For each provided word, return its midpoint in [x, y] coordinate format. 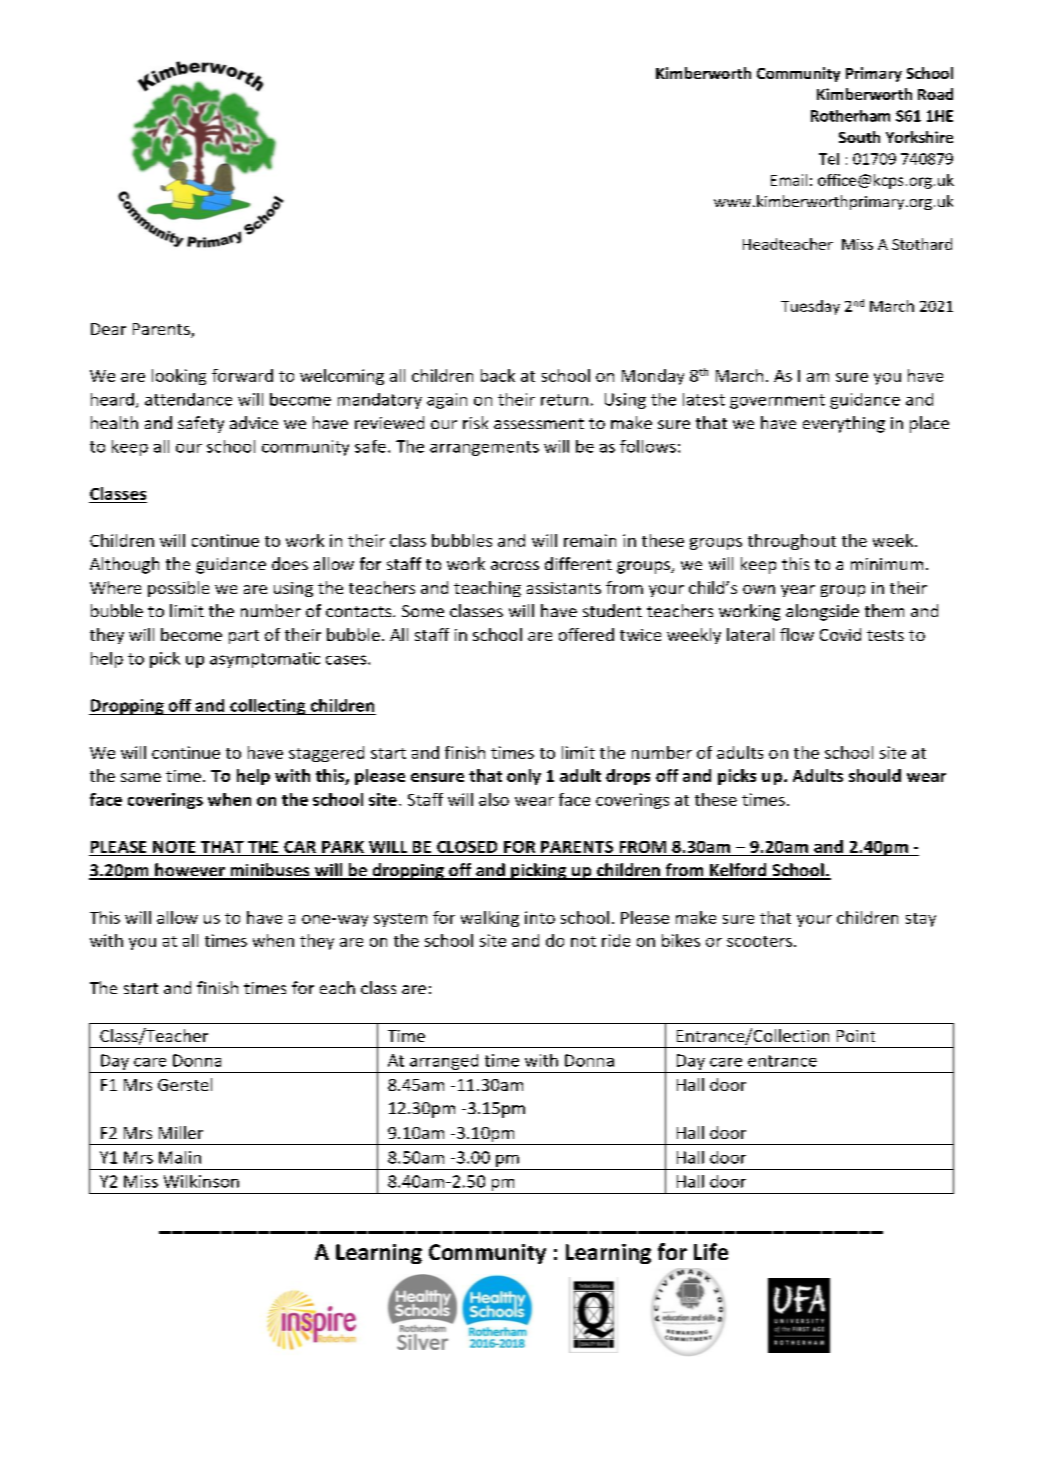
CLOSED [467, 847]
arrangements [484, 448]
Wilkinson [201, 1181]
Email [789, 180]
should [875, 775]
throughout [792, 542]
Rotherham [850, 116]
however [190, 871]
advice [254, 422]
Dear [108, 329]
